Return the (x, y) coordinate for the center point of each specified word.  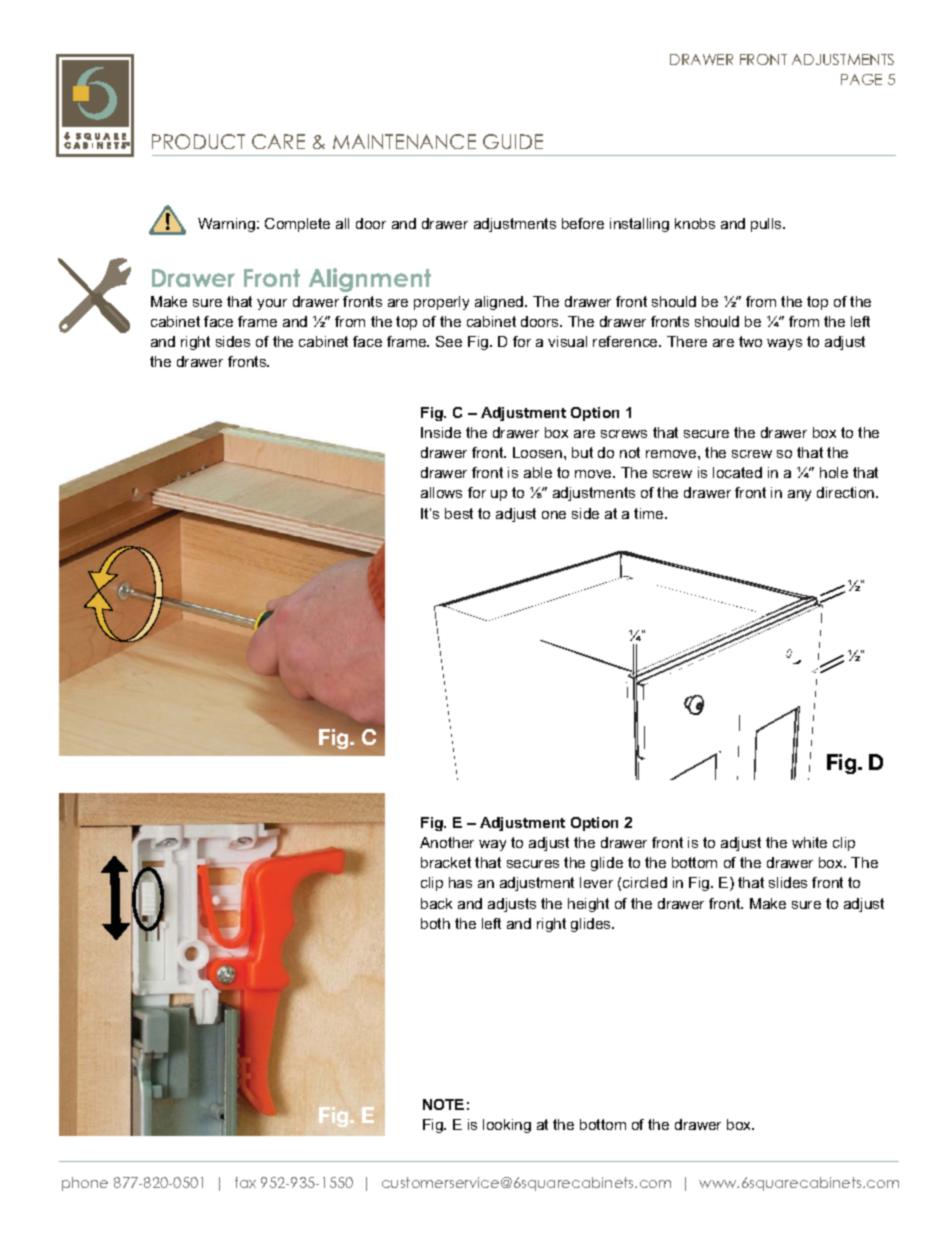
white (809, 842)
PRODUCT (198, 141)
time (650, 513)
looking (507, 1126)
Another (447, 842)
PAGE (861, 79)
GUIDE (513, 141)
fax (245, 1182)
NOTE (443, 1104)
